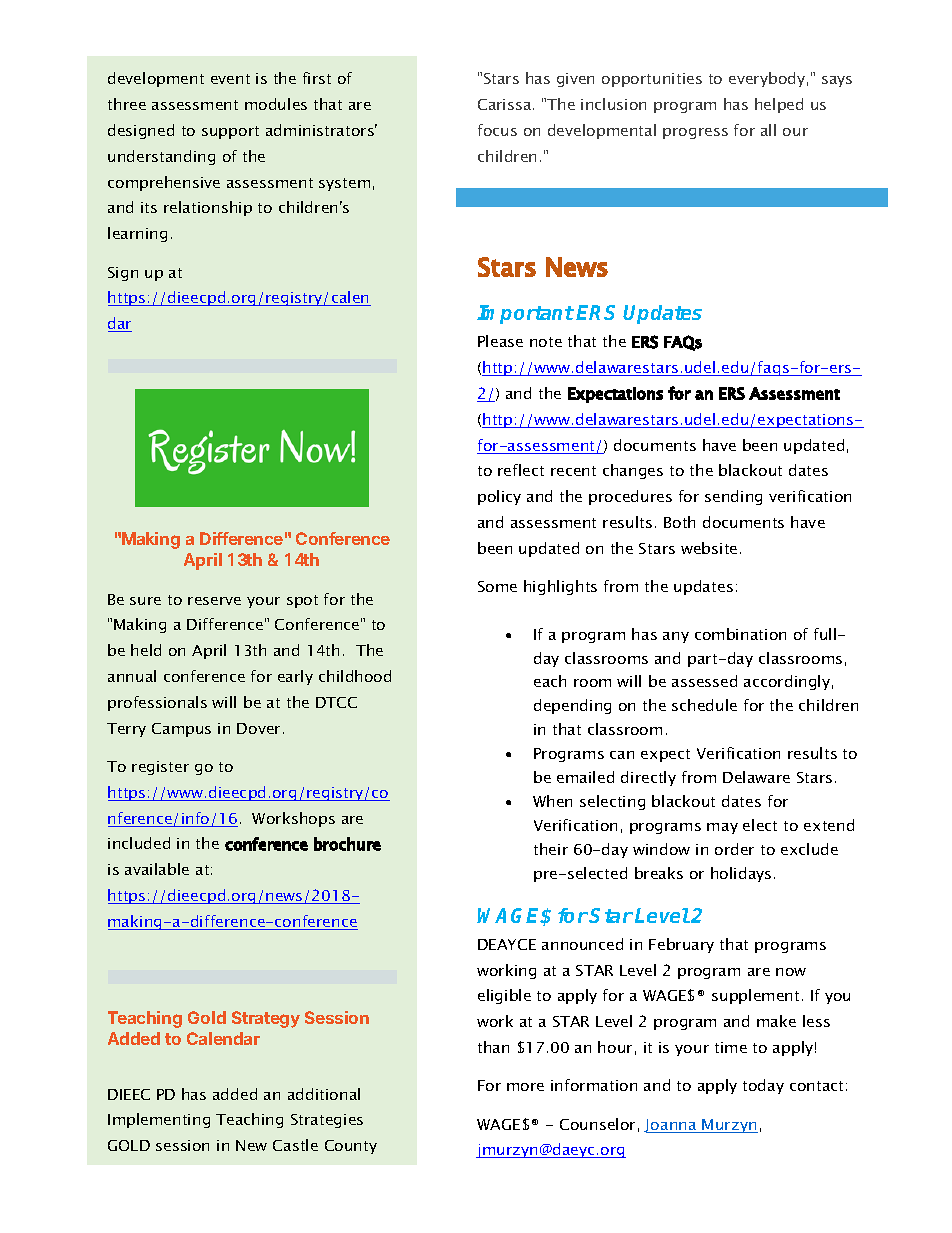  What do you see at coordinates (525, 1087) in the image?
I see `more` at bounding box center [525, 1087].
